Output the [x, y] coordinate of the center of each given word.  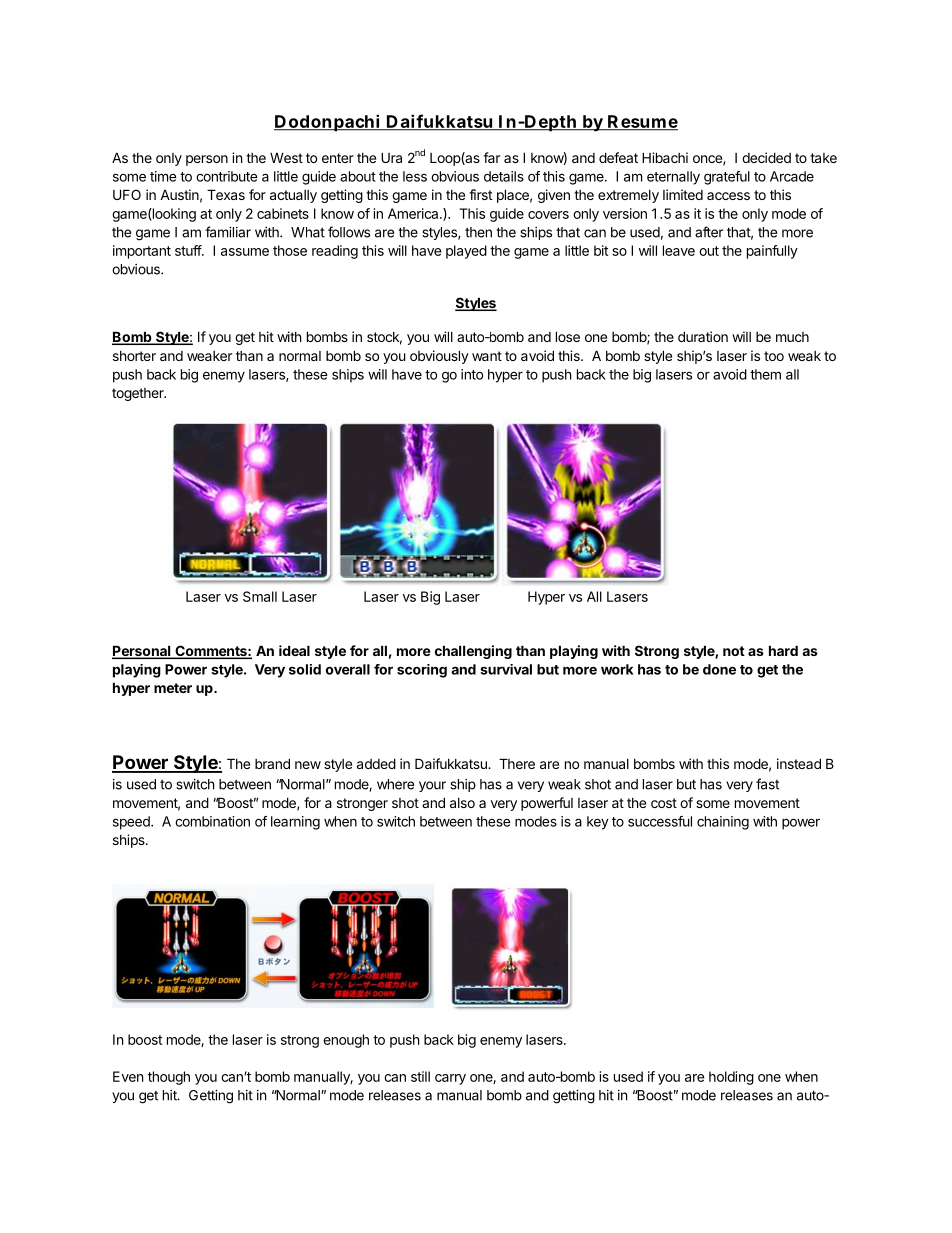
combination [212, 821]
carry [450, 1079]
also [462, 803]
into [472, 374]
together [139, 394]
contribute [227, 176]
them [765, 374]
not [734, 651]
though [169, 1078]
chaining [723, 823]
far [491, 157]
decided [766, 157]
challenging [473, 652]
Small [260, 596]
